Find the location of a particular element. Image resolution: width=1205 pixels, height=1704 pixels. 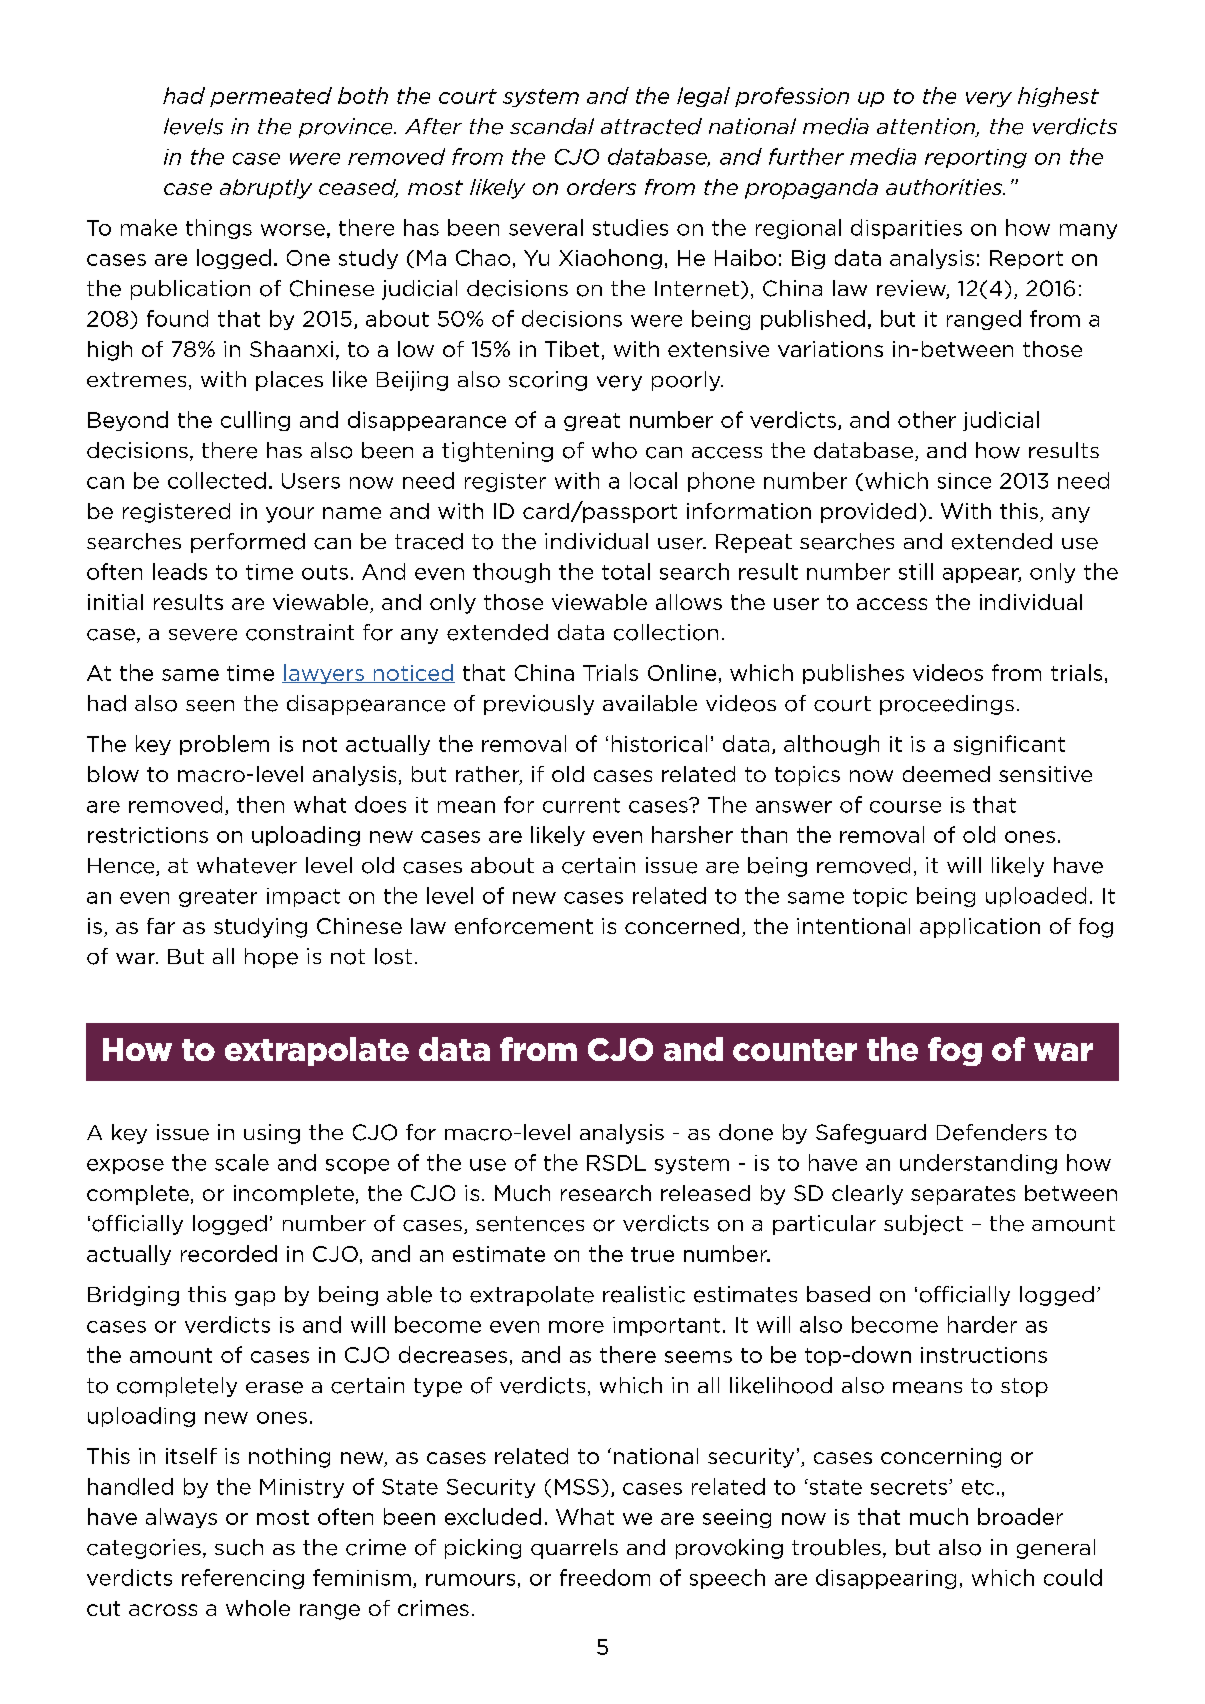

freedom is located at coordinates (605, 1577).
